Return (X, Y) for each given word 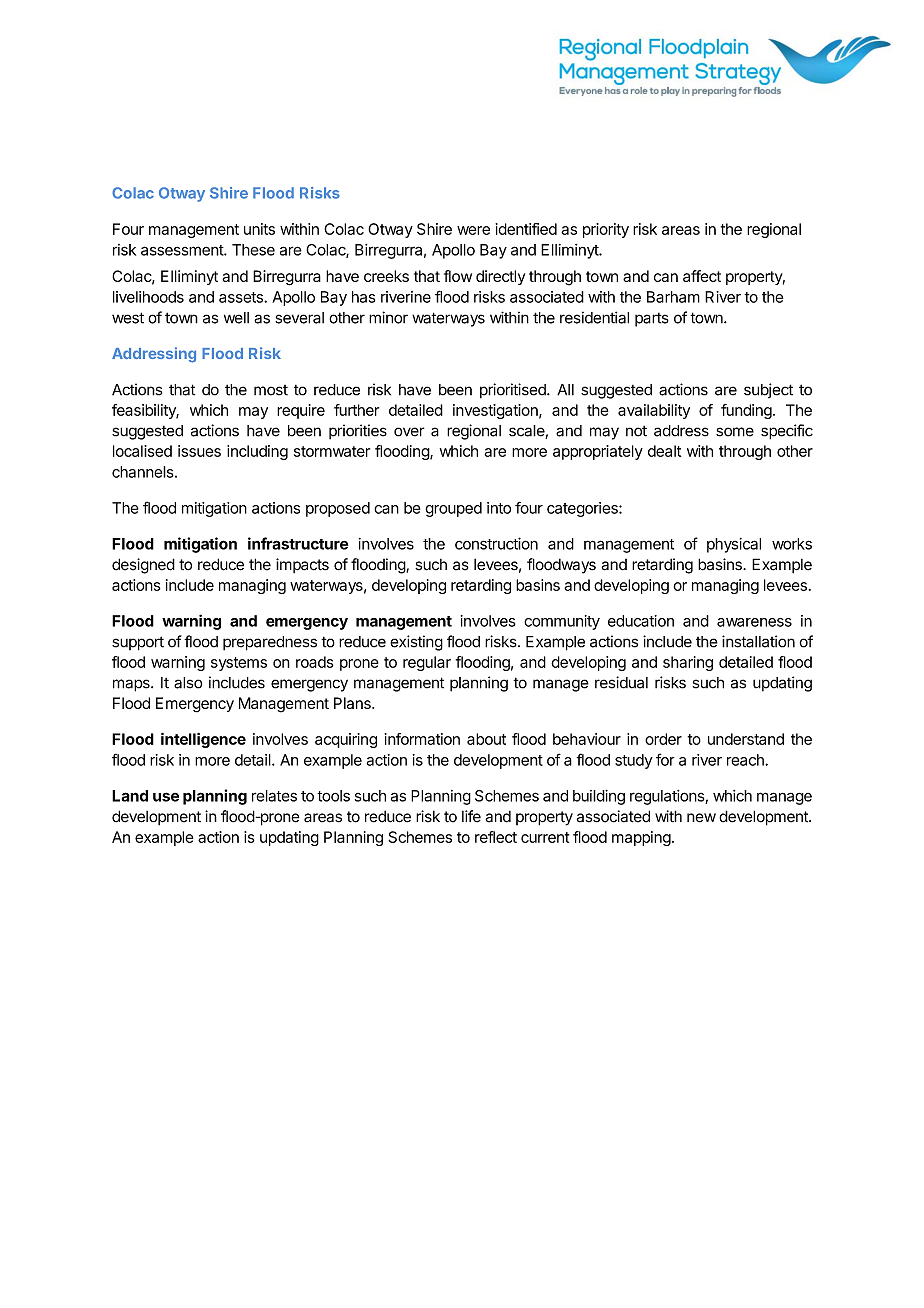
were (473, 230)
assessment (183, 250)
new (701, 818)
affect (702, 276)
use (166, 797)
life (471, 816)
